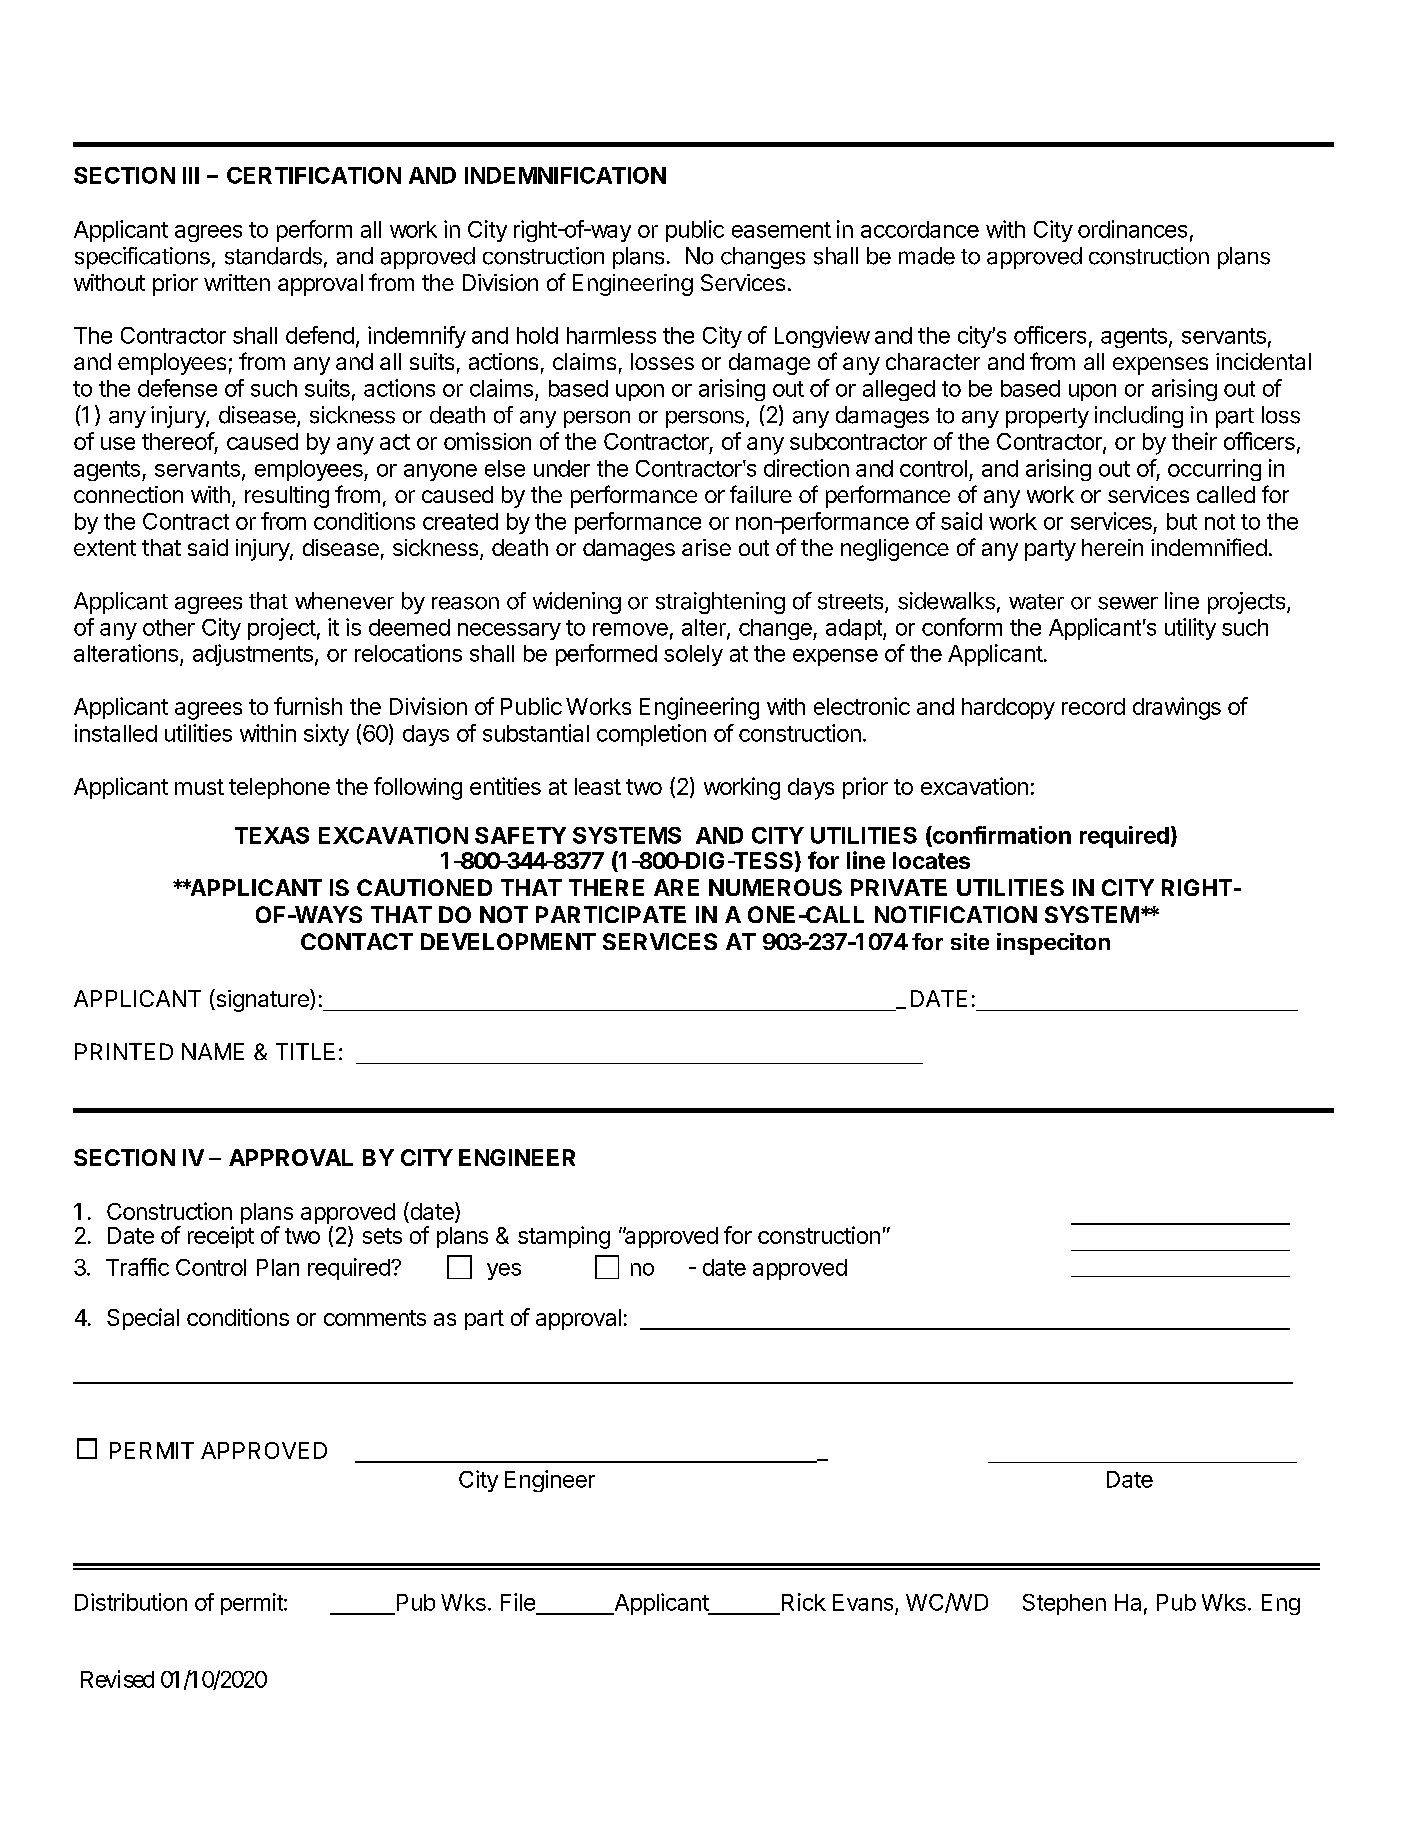 The height and width of the screenshot is (1830, 1414). I want to click on Stephen, so click(1064, 1604).
